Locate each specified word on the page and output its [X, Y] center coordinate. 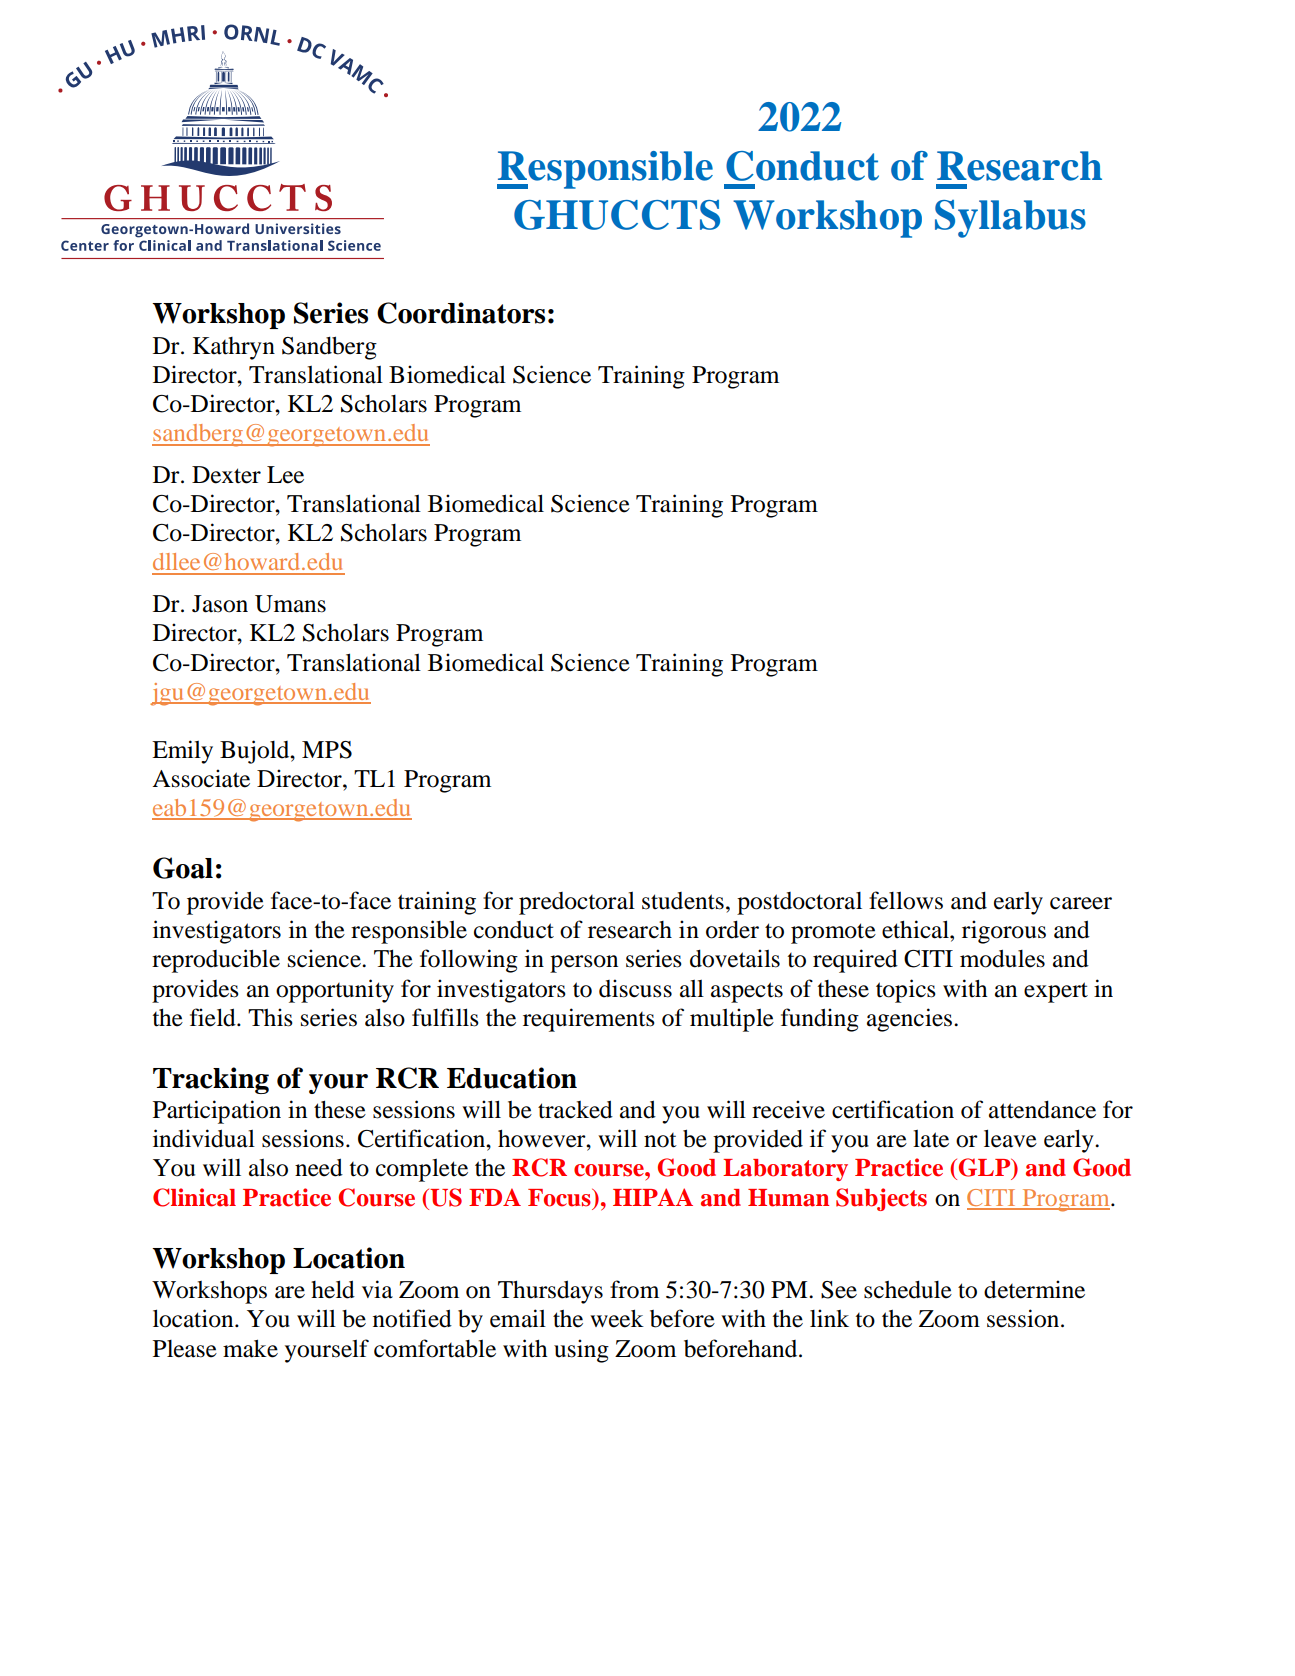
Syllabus [1010, 219]
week [617, 1318]
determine [1034, 1289]
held [333, 1289]
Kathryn [234, 348]
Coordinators [461, 313]
